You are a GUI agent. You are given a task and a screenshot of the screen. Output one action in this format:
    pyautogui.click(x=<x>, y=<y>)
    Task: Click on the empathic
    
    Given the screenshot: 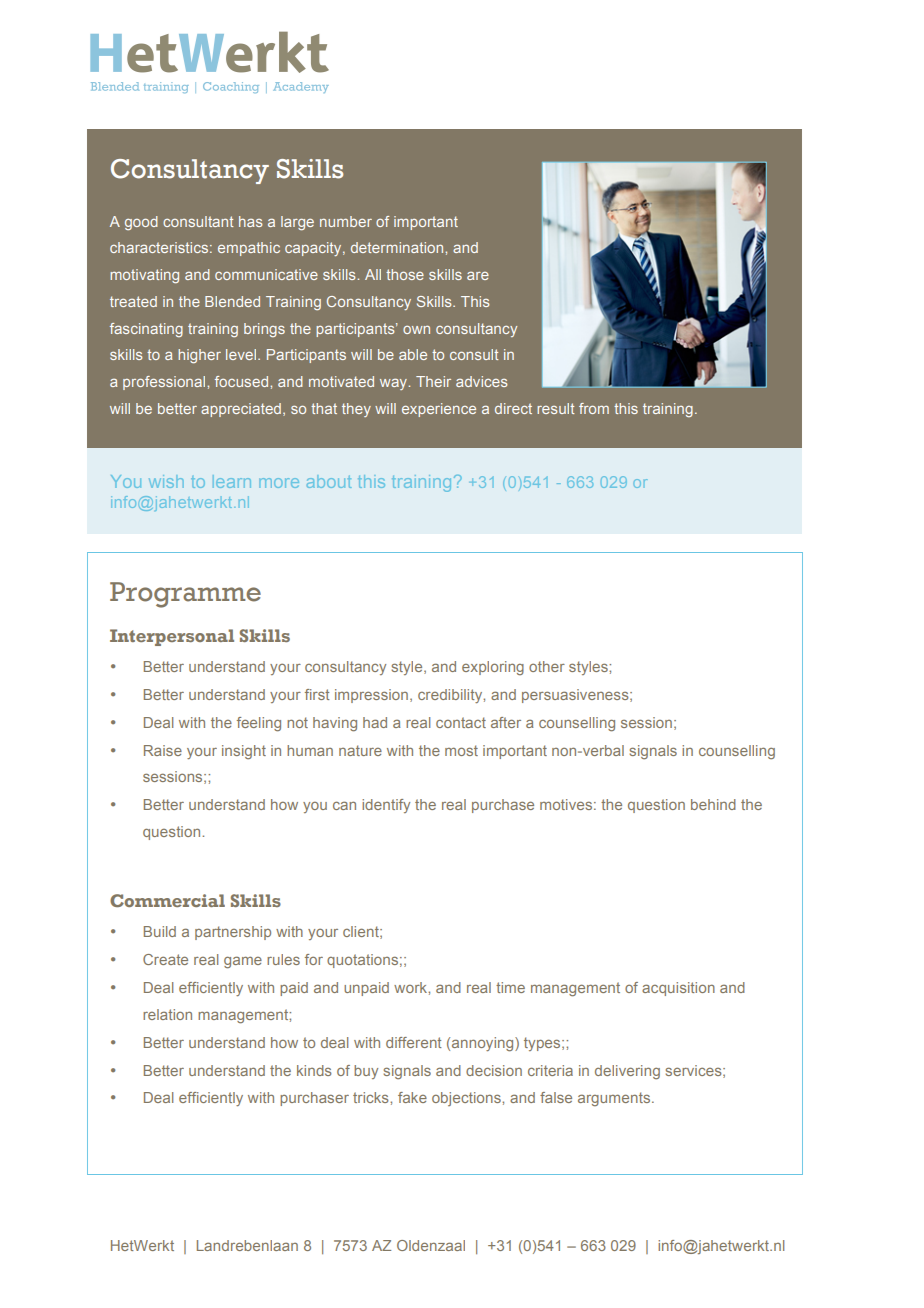 What is the action you would take?
    pyautogui.click(x=249, y=249)
